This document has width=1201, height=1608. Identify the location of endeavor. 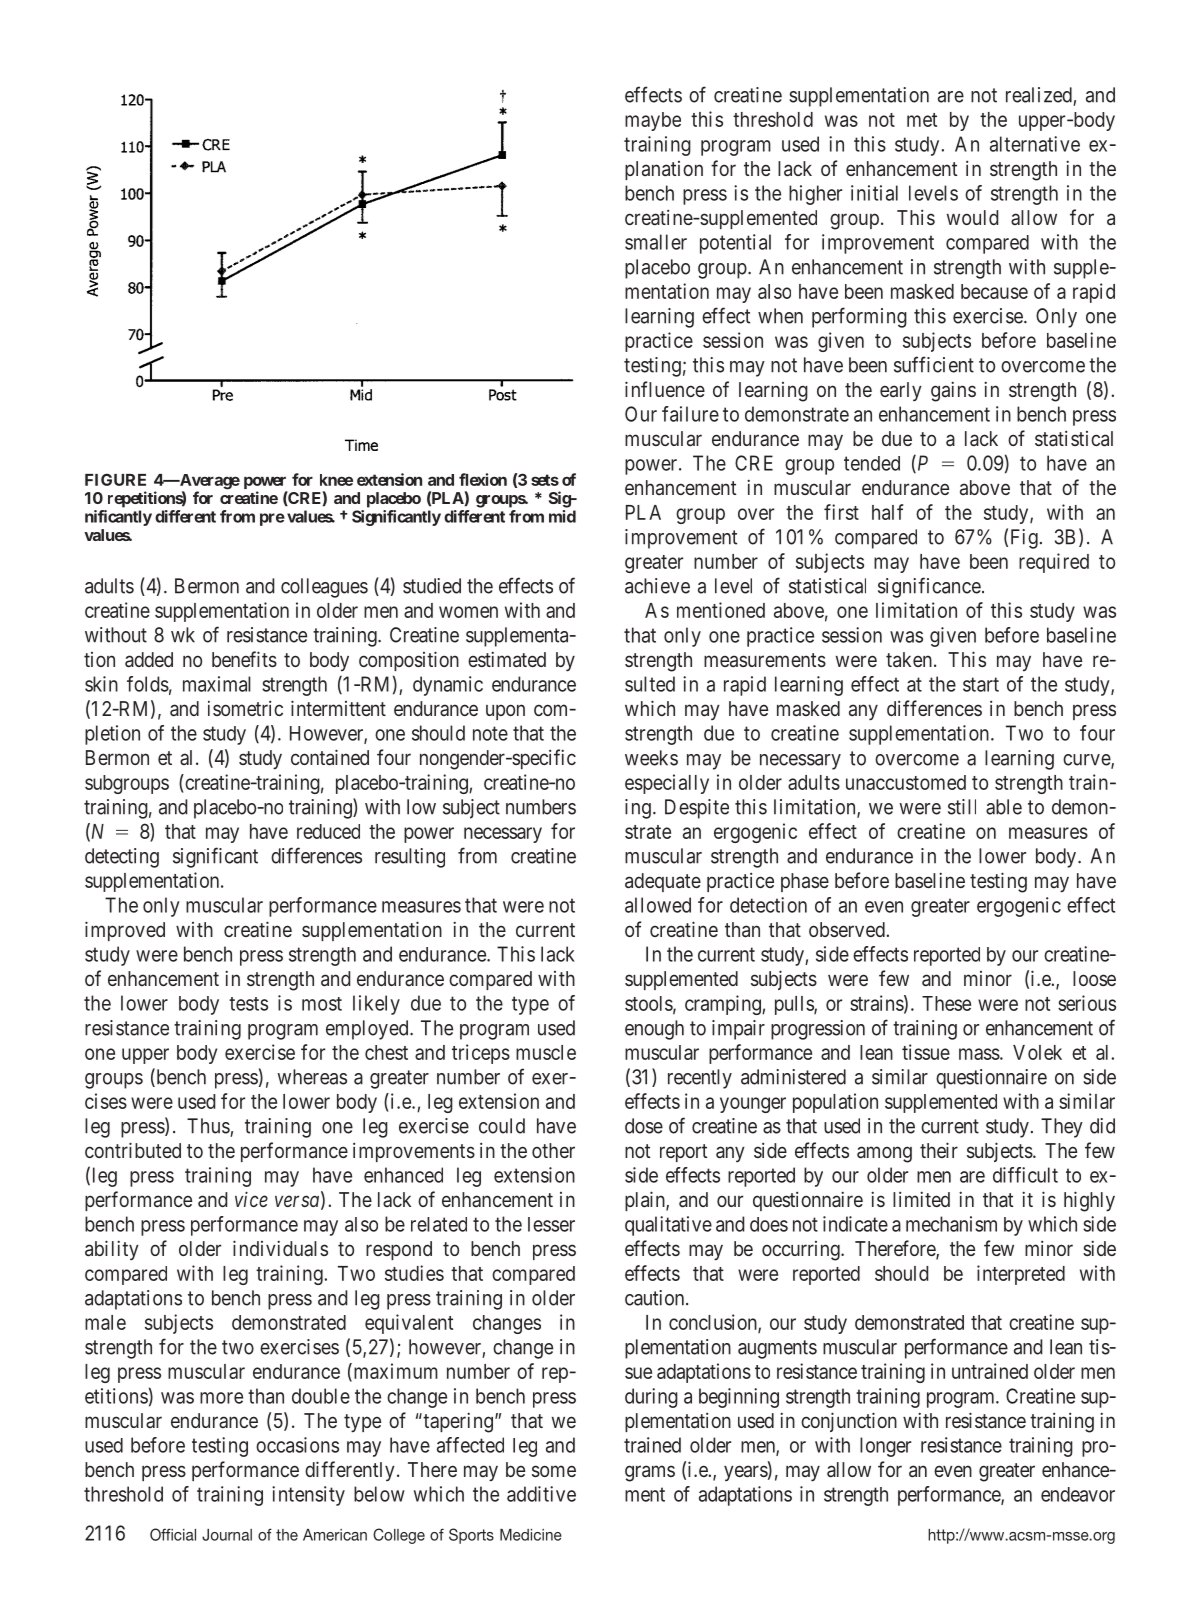
(1078, 1494).
